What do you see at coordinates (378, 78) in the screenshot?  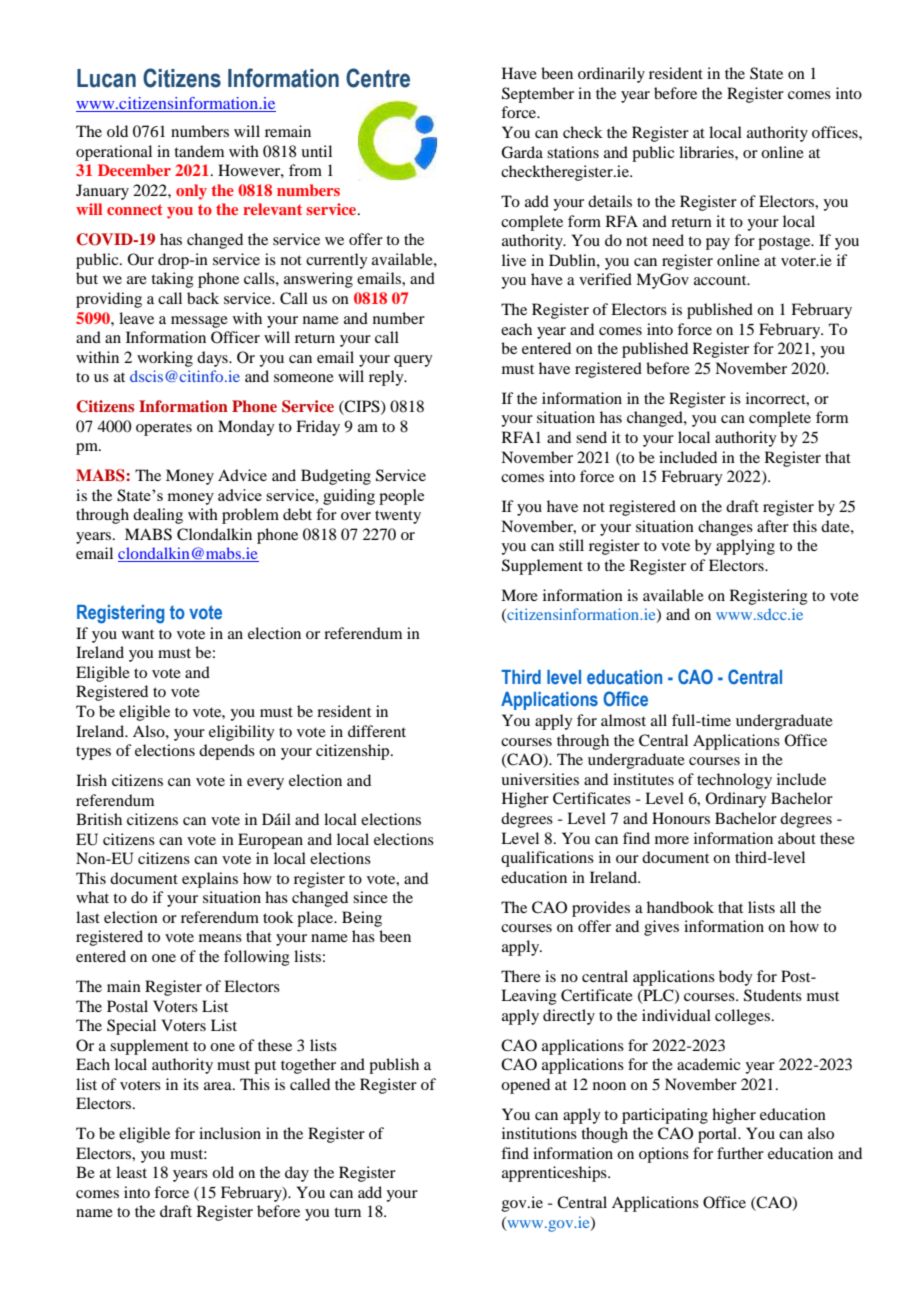 I see `Centre` at bounding box center [378, 78].
